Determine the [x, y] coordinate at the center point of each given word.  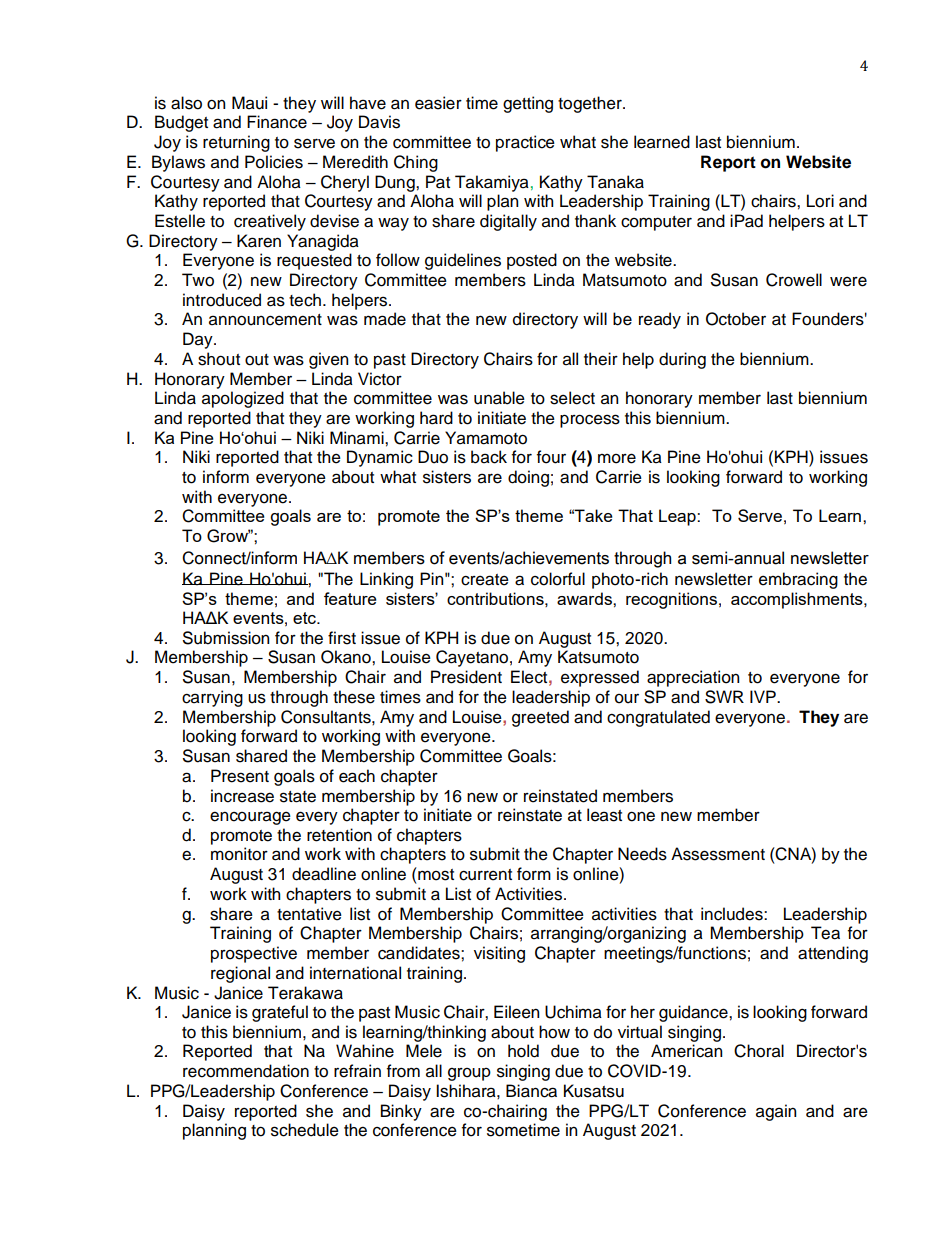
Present [240, 776]
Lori [820, 201]
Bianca [531, 1091]
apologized [243, 399]
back [489, 457]
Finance [277, 122]
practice [525, 143]
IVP [764, 696]
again [776, 1112]
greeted [540, 718]
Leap [678, 517]
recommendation [246, 1071]
